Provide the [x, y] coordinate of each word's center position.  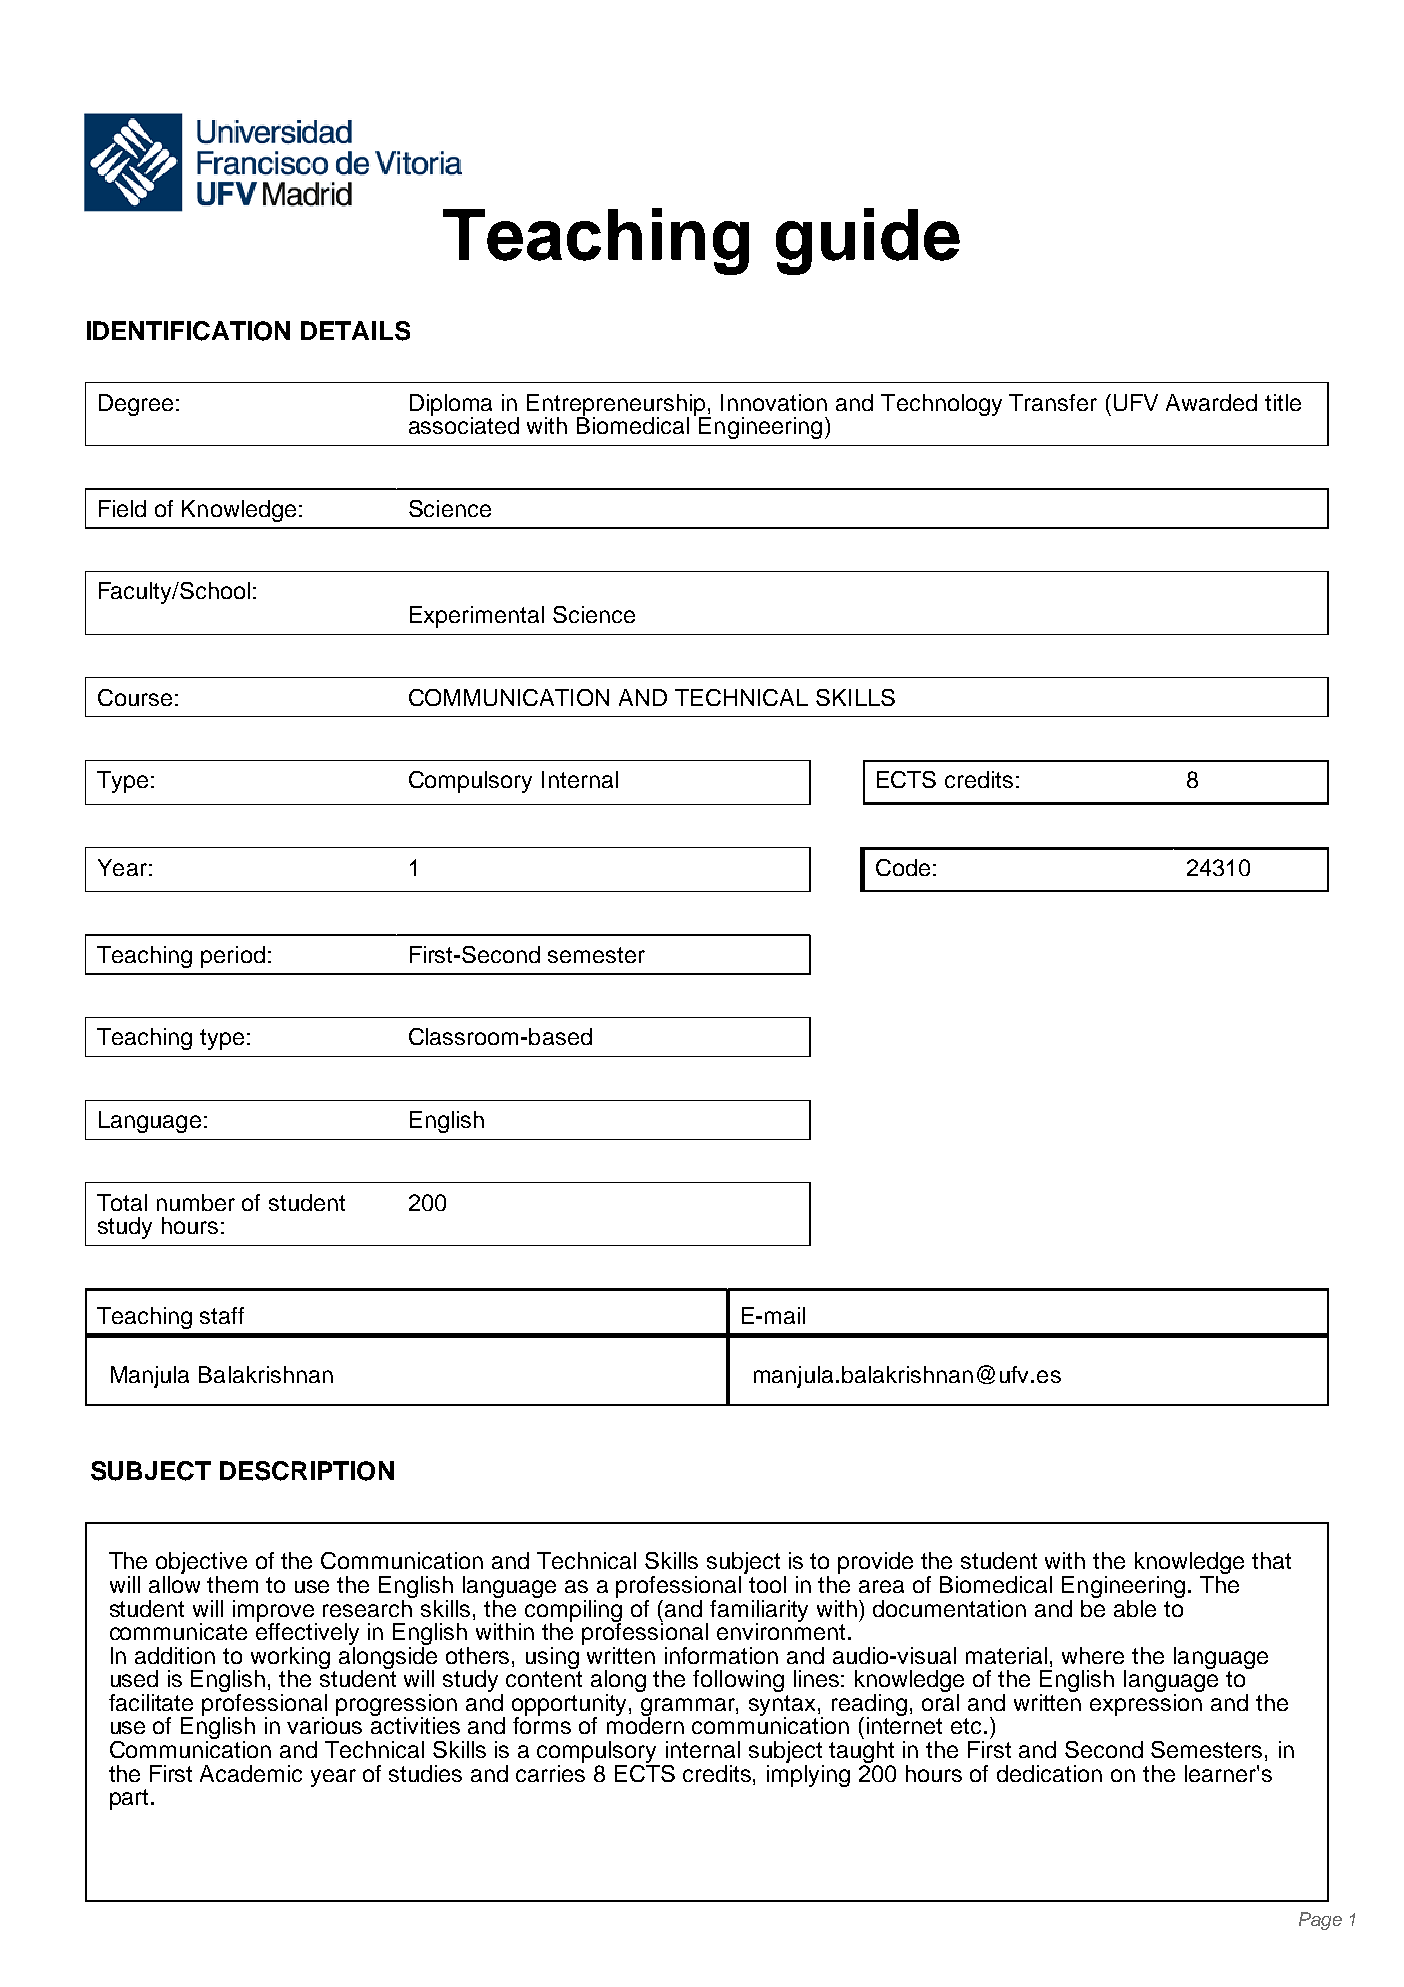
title [1283, 402]
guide [868, 241]
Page [1320, 1921]
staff [222, 1315]
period [233, 957]
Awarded [1211, 402]
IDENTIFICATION [188, 331]
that [1271, 1560]
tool [767, 1584]
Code [903, 867]
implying [808, 1774]
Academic [251, 1773]
